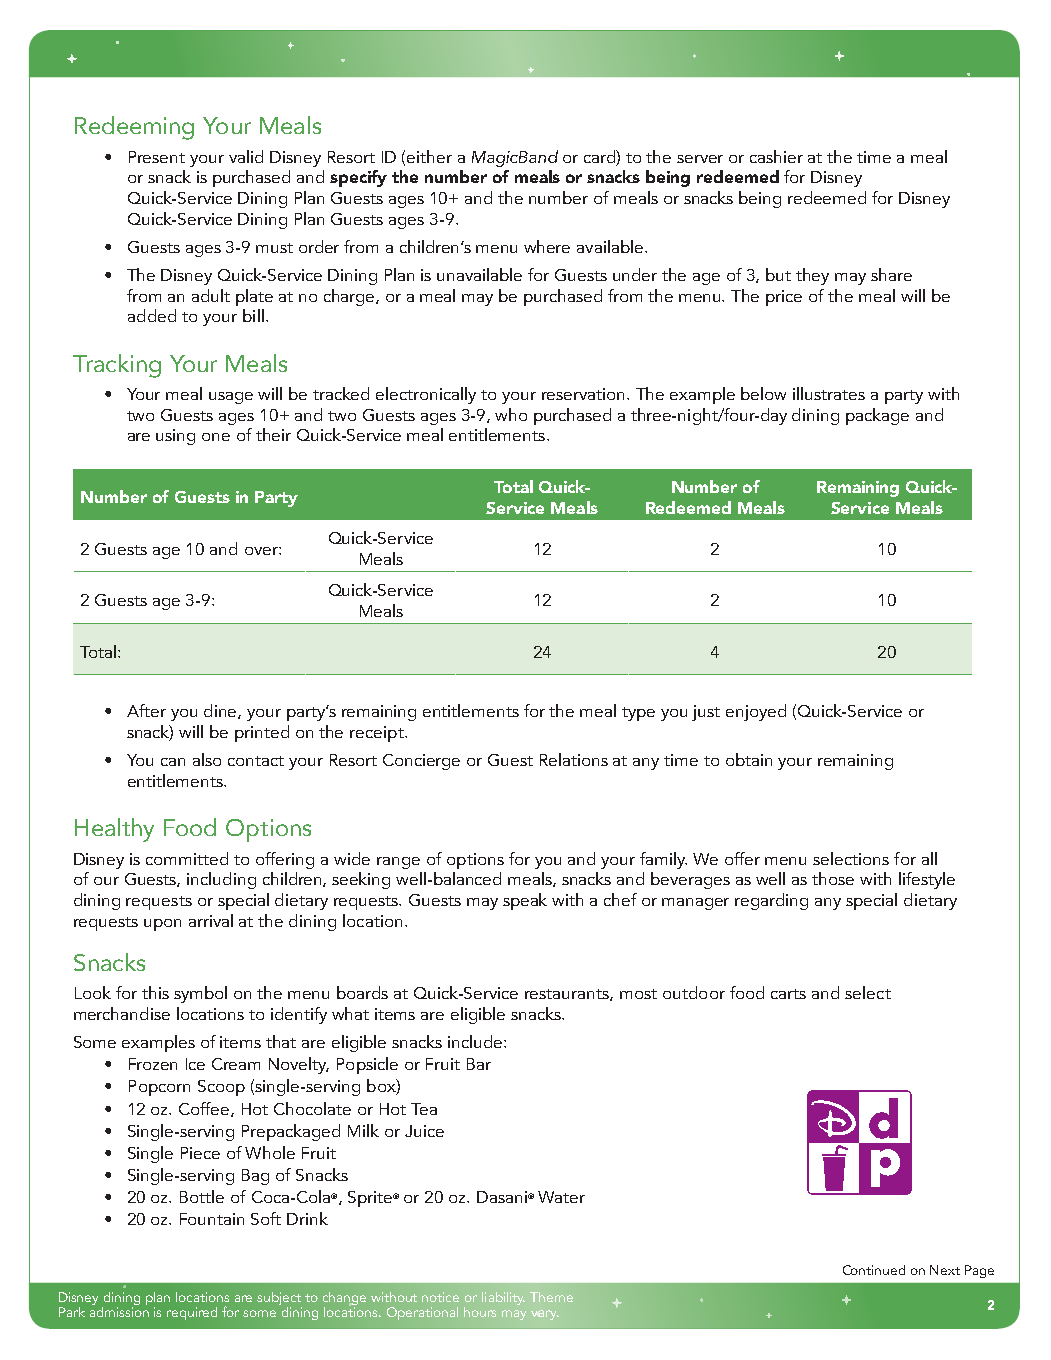  What do you see at coordinates (429, 156) in the screenshot?
I see `either` at bounding box center [429, 156].
